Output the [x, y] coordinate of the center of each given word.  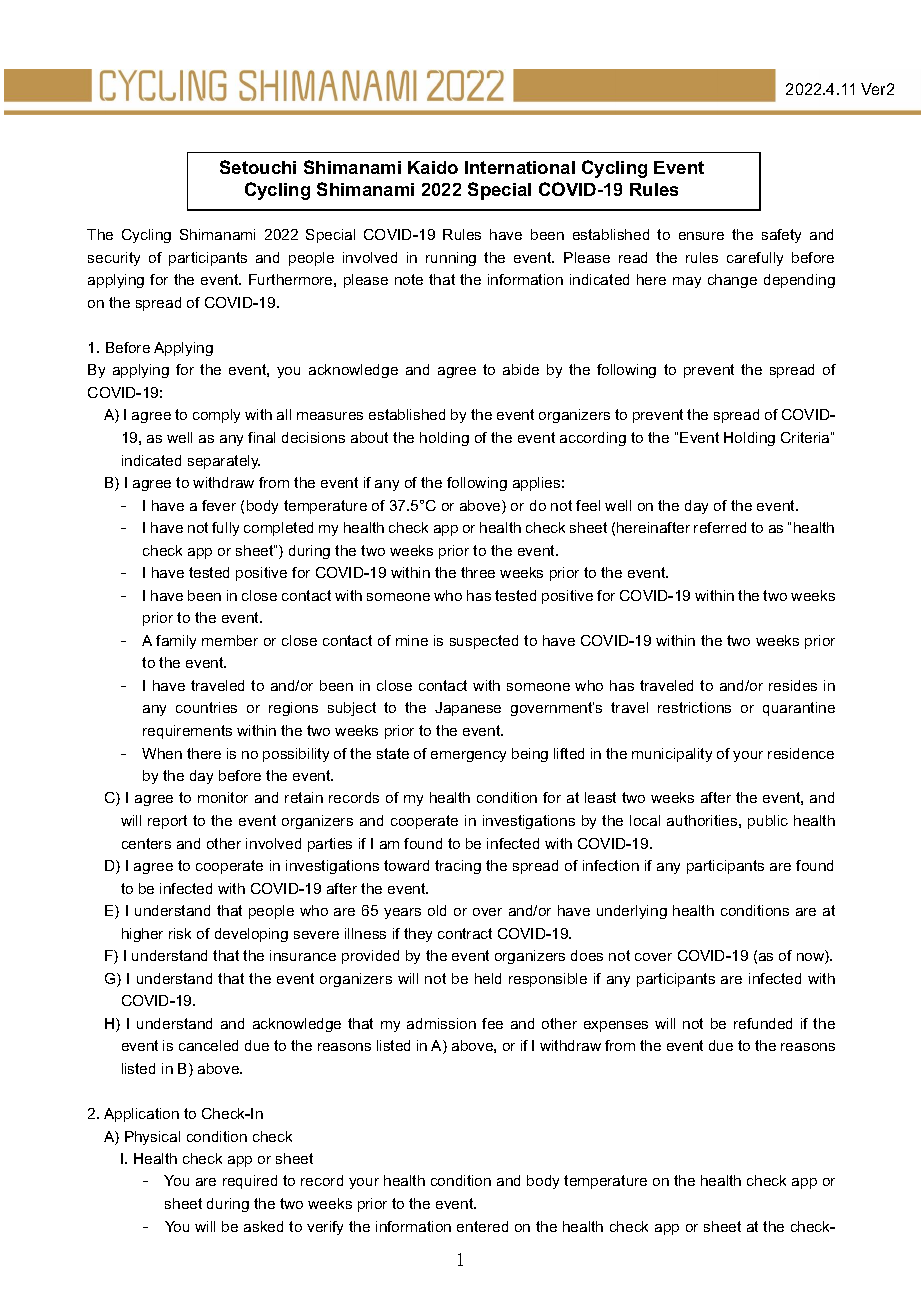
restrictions [694, 707]
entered [482, 1226]
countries [206, 707]
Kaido [433, 167]
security [114, 259]
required [250, 1182]
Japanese [468, 709]
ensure [701, 236]
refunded [763, 1023]
